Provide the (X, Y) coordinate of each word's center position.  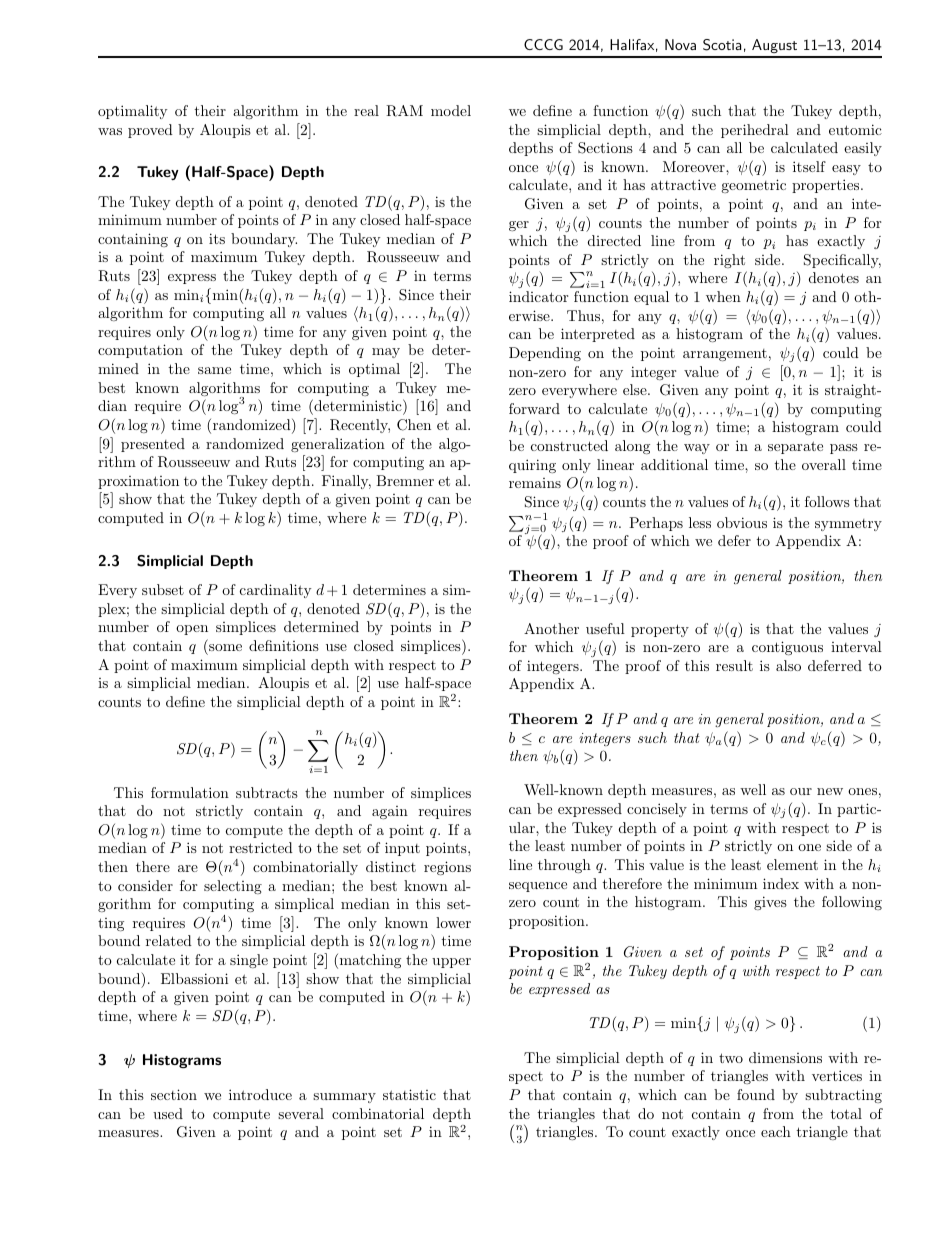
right (729, 261)
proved (150, 131)
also (788, 665)
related (169, 940)
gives (770, 903)
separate (795, 447)
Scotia (722, 45)
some (225, 647)
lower (453, 922)
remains (535, 483)
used (168, 1113)
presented (153, 445)
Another (551, 628)
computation (140, 351)
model (451, 110)
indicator (538, 296)
